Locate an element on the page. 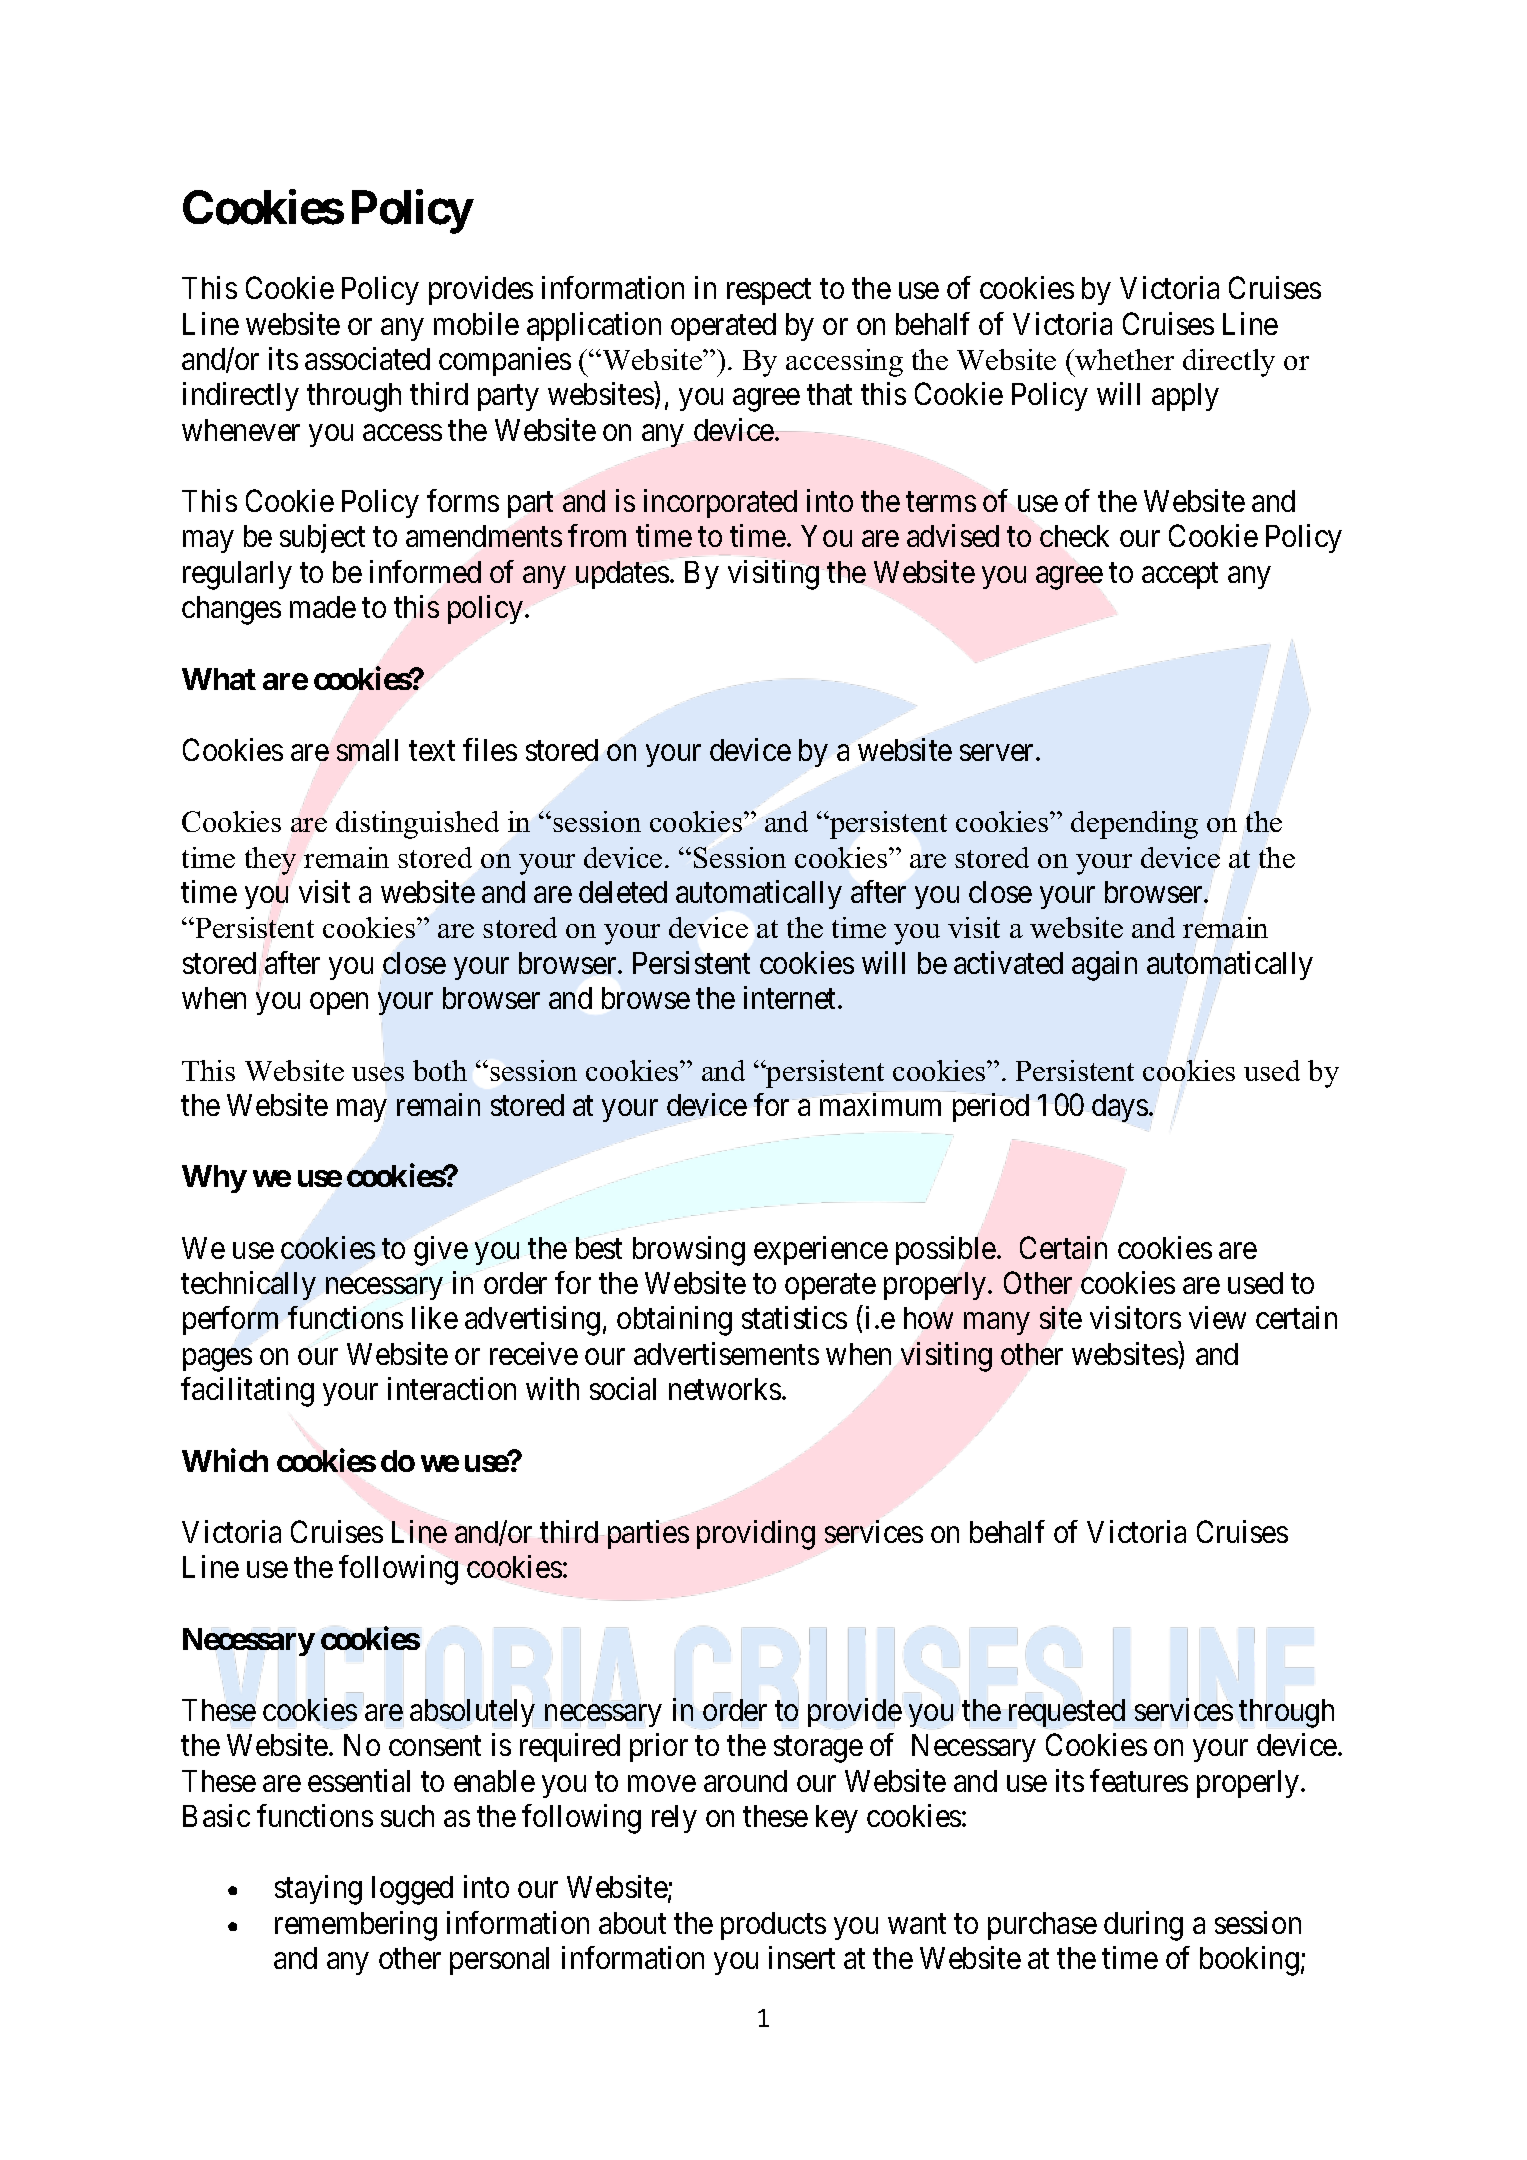  during is located at coordinates (1143, 1926).
